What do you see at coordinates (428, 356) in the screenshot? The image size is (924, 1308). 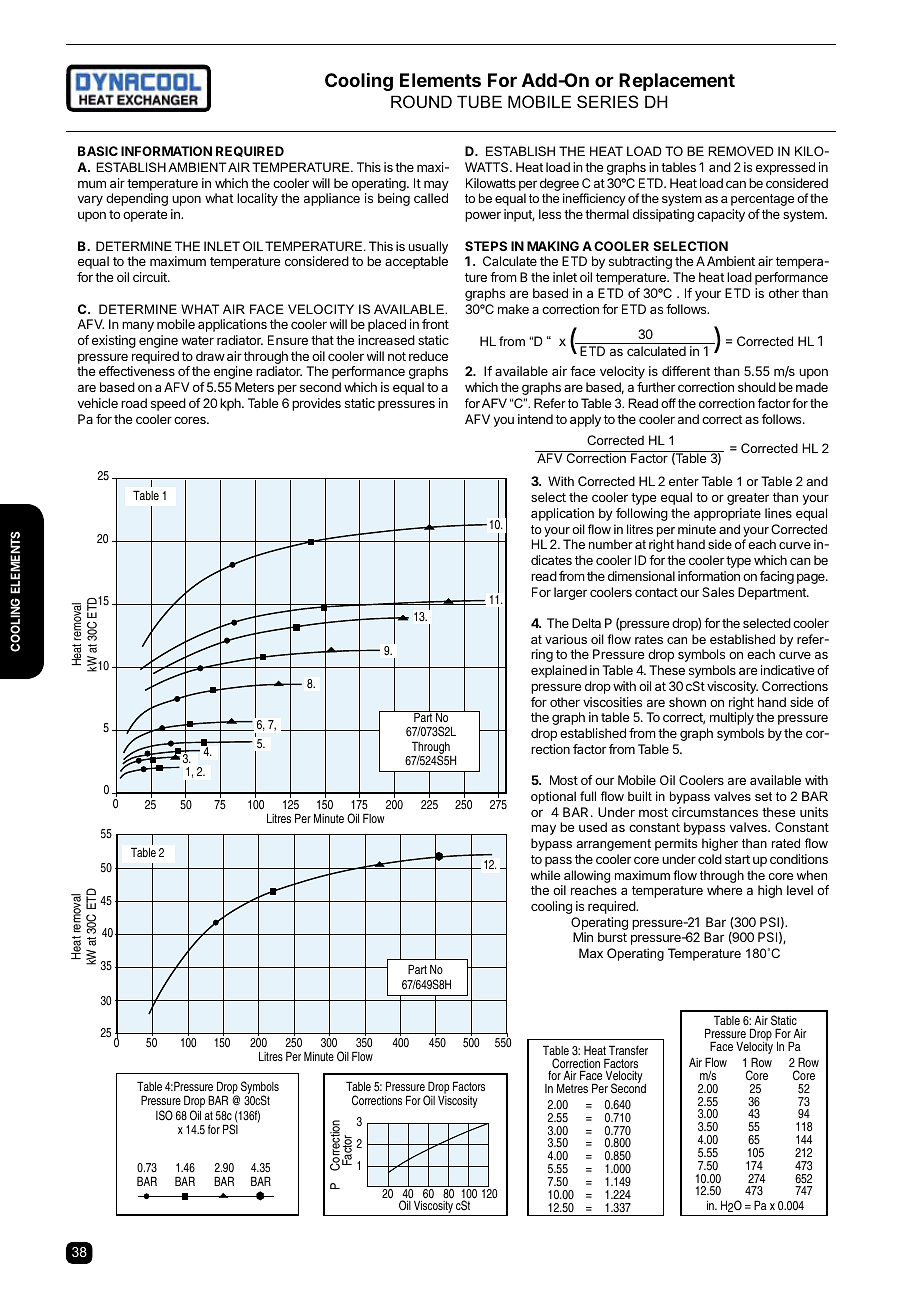 I see `reduce` at bounding box center [428, 356].
